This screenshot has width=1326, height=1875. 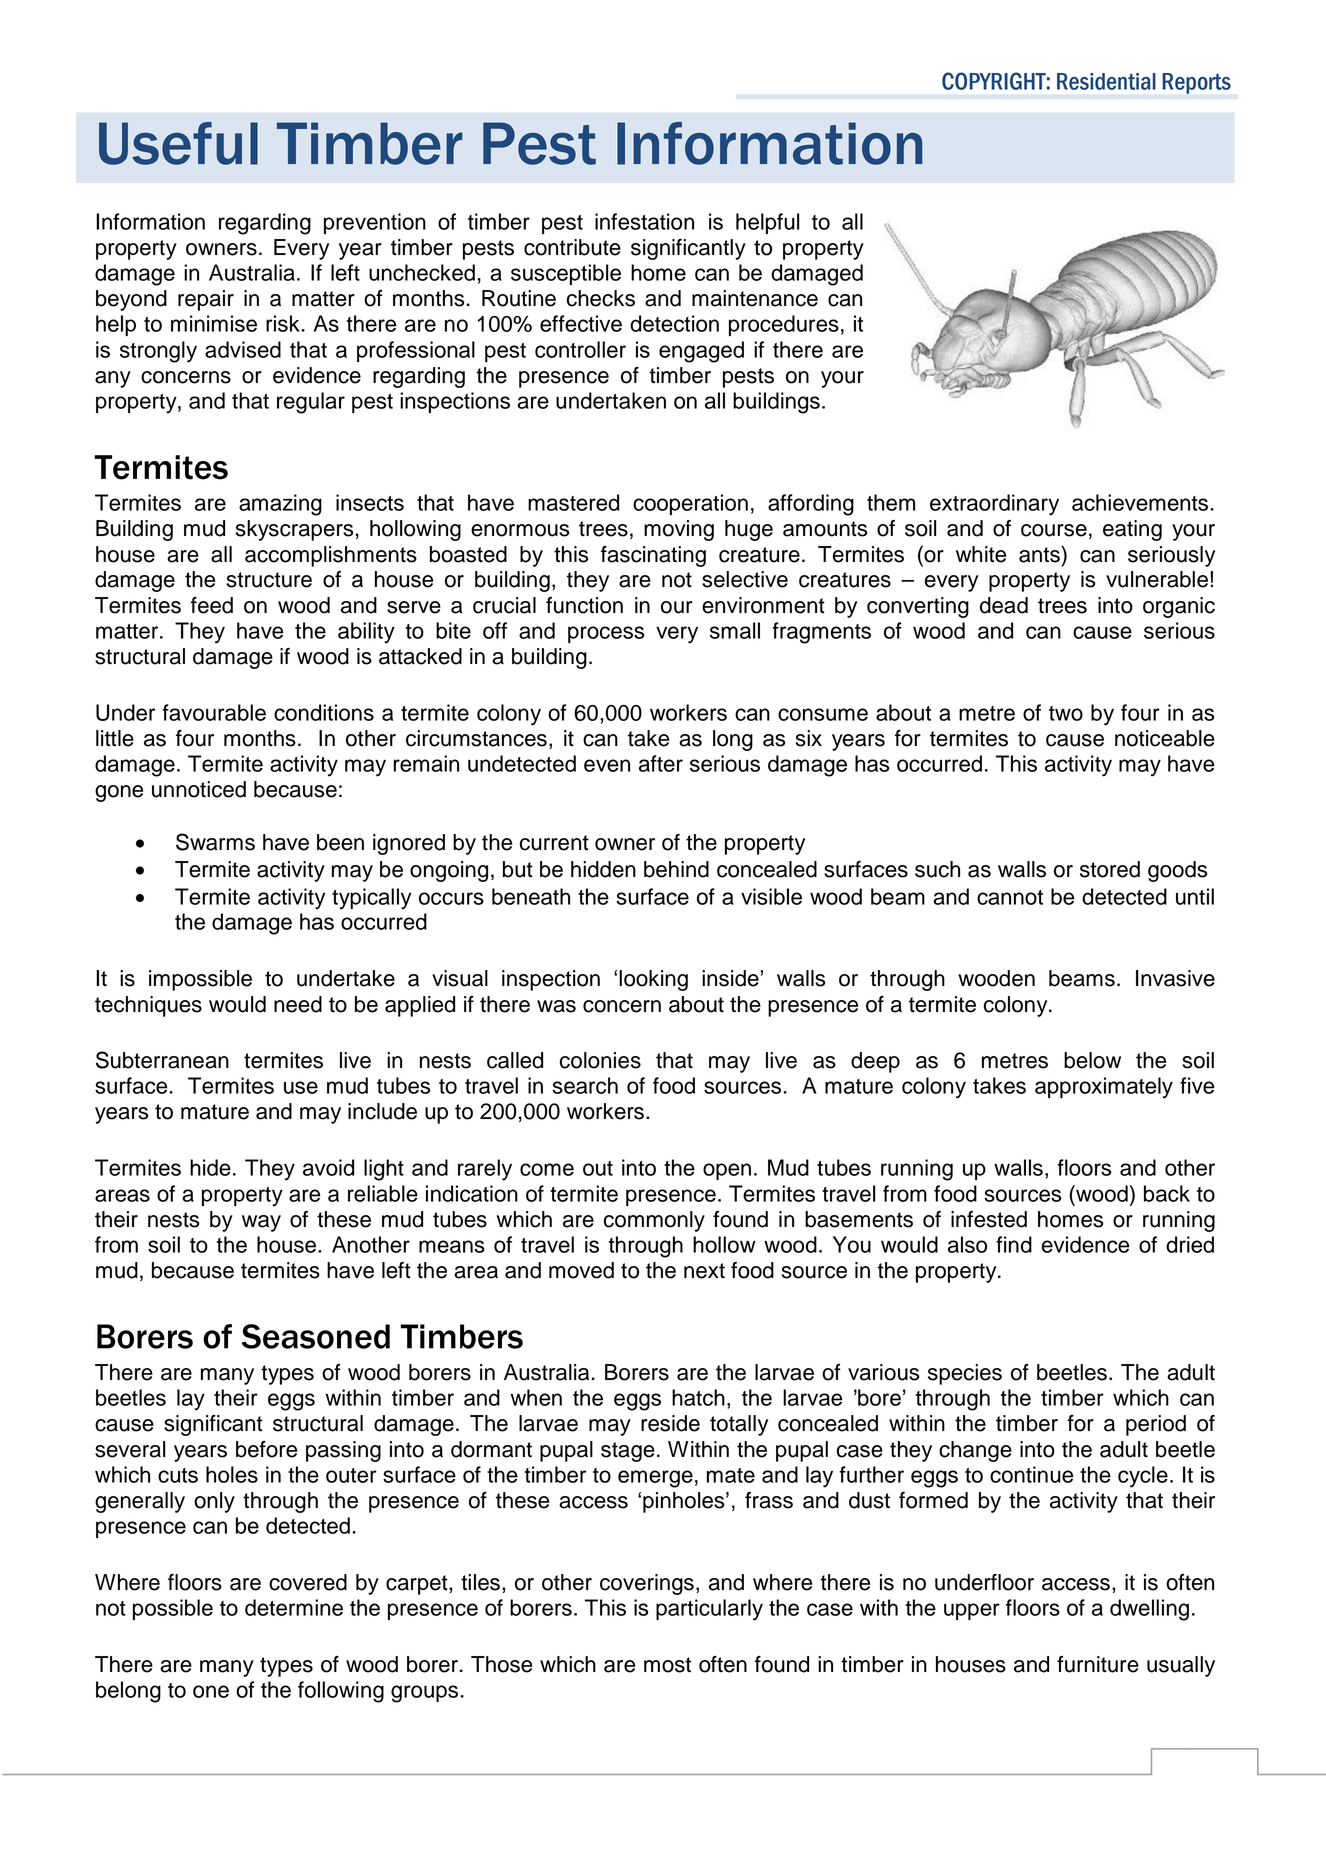 What do you see at coordinates (727, 1171) in the screenshot?
I see `open` at bounding box center [727, 1171].
